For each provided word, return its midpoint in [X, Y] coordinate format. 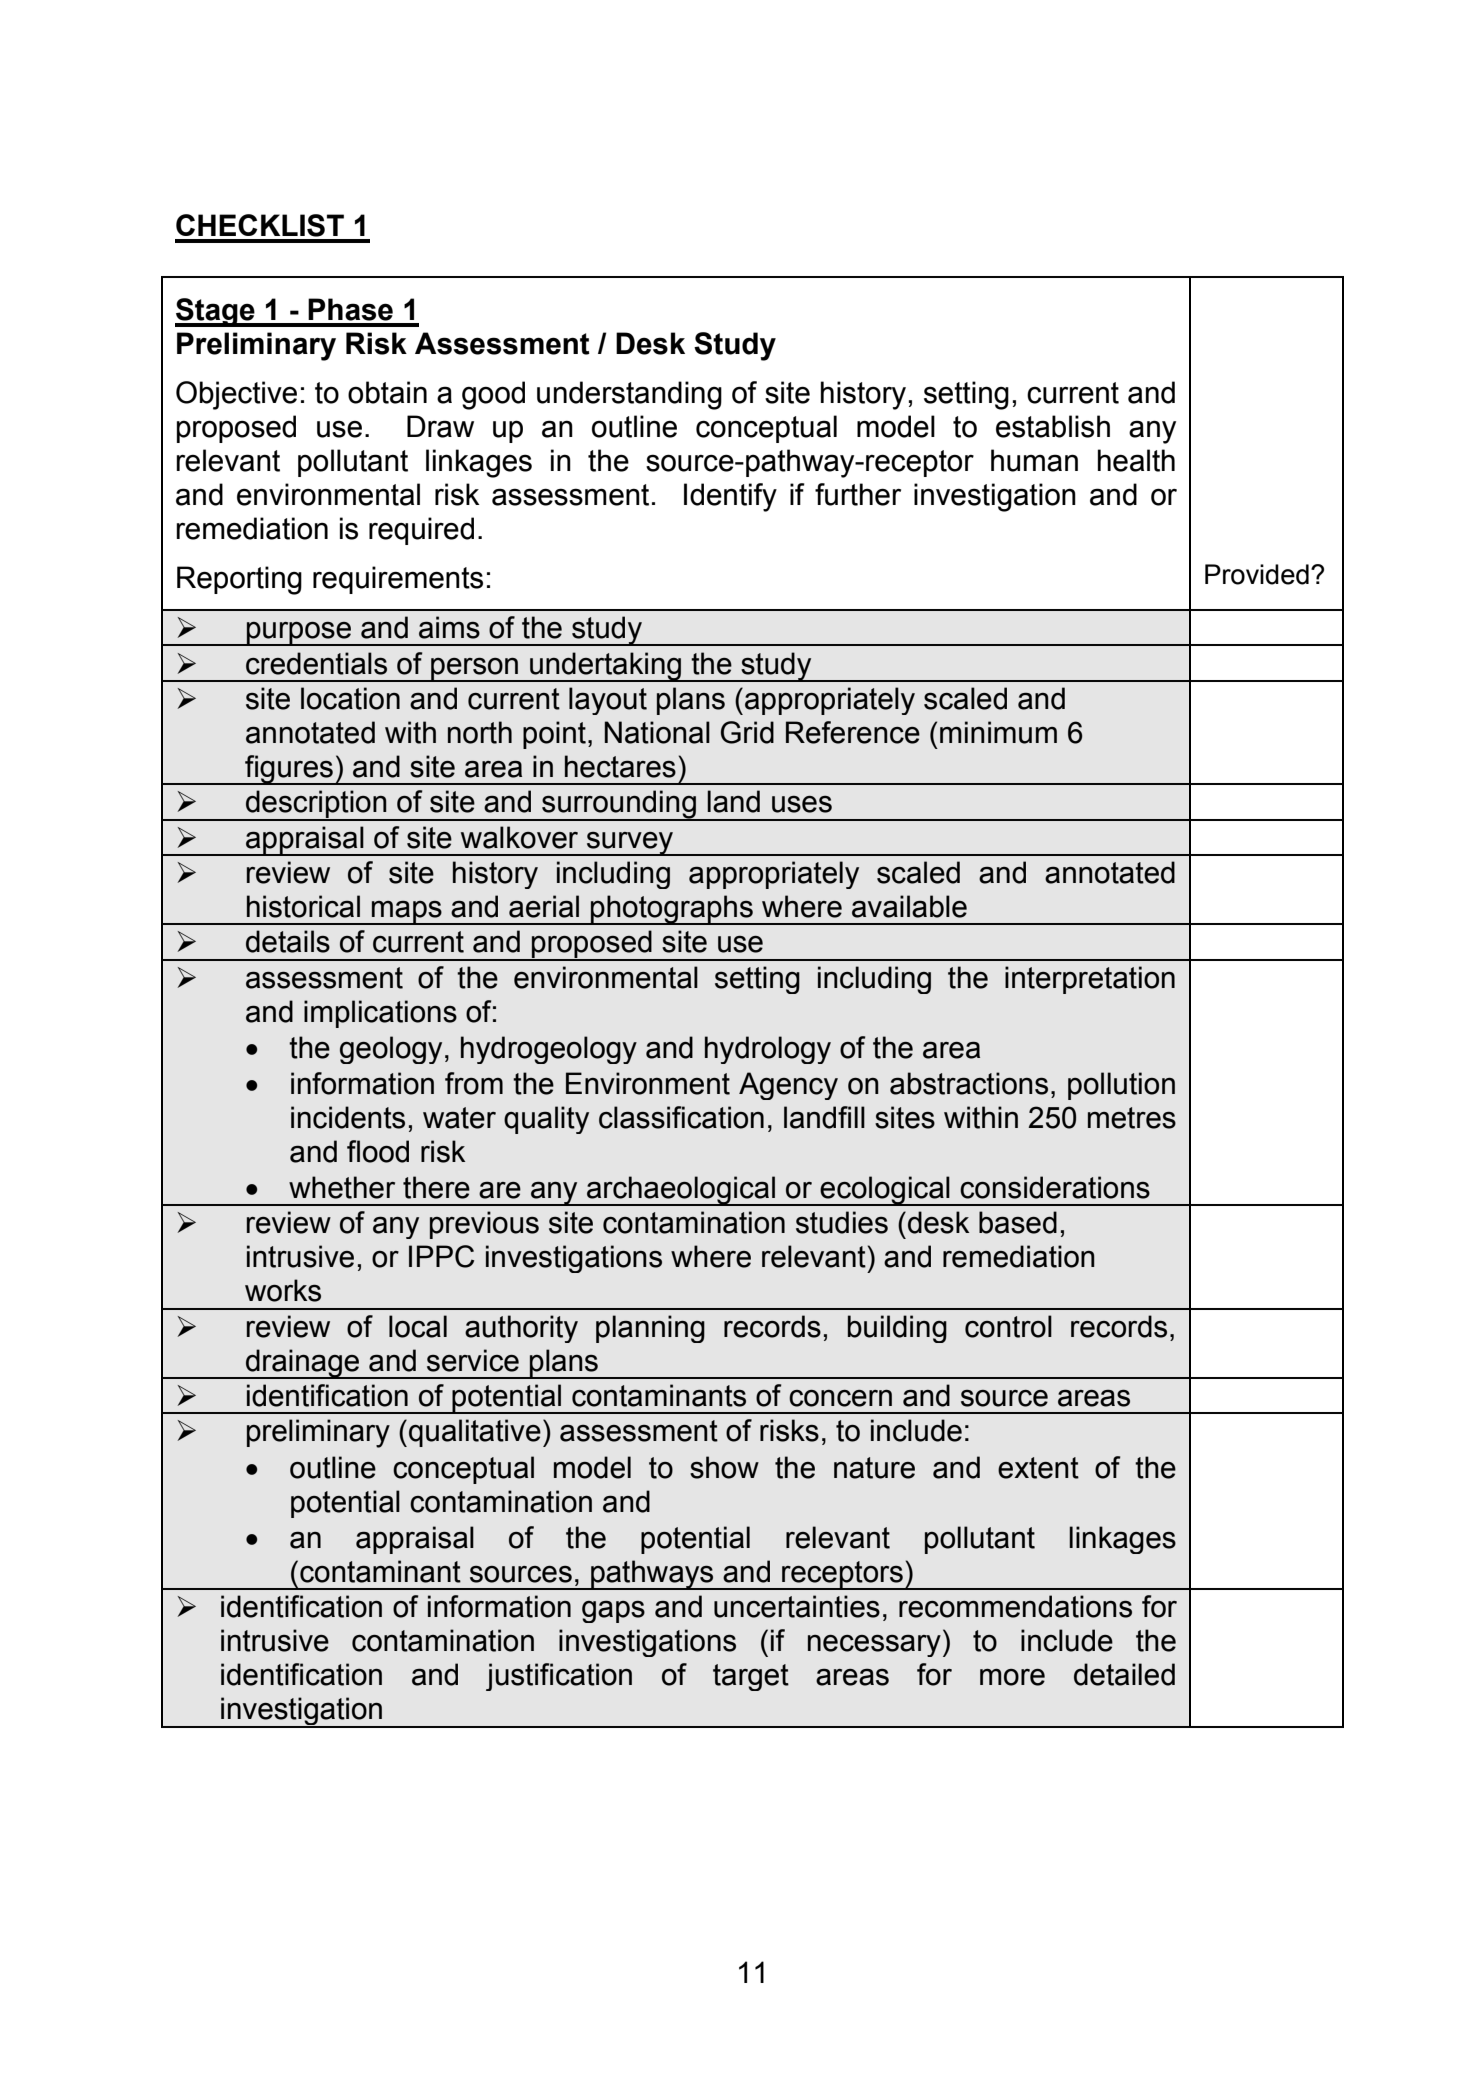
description [316, 805]
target [751, 1677]
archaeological [681, 1191]
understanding [629, 395]
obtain [387, 392]
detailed [1124, 1674]
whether [342, 1187]
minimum [998, 732]
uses [802, 804]
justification [559, 1677]
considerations [1055, 1187]
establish [1053, 426]
